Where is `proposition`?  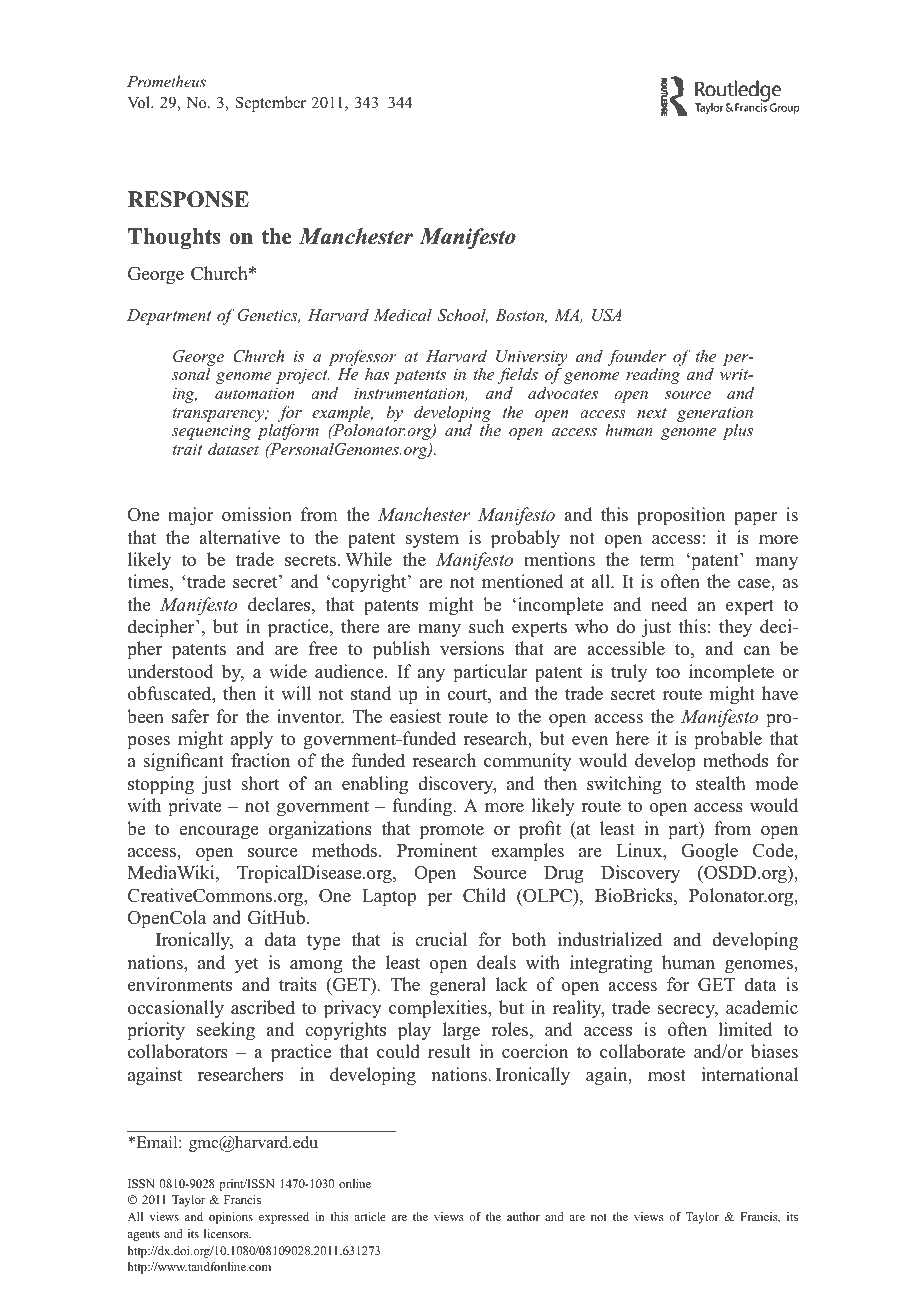 proposition is located at coordinates (681, 516).
